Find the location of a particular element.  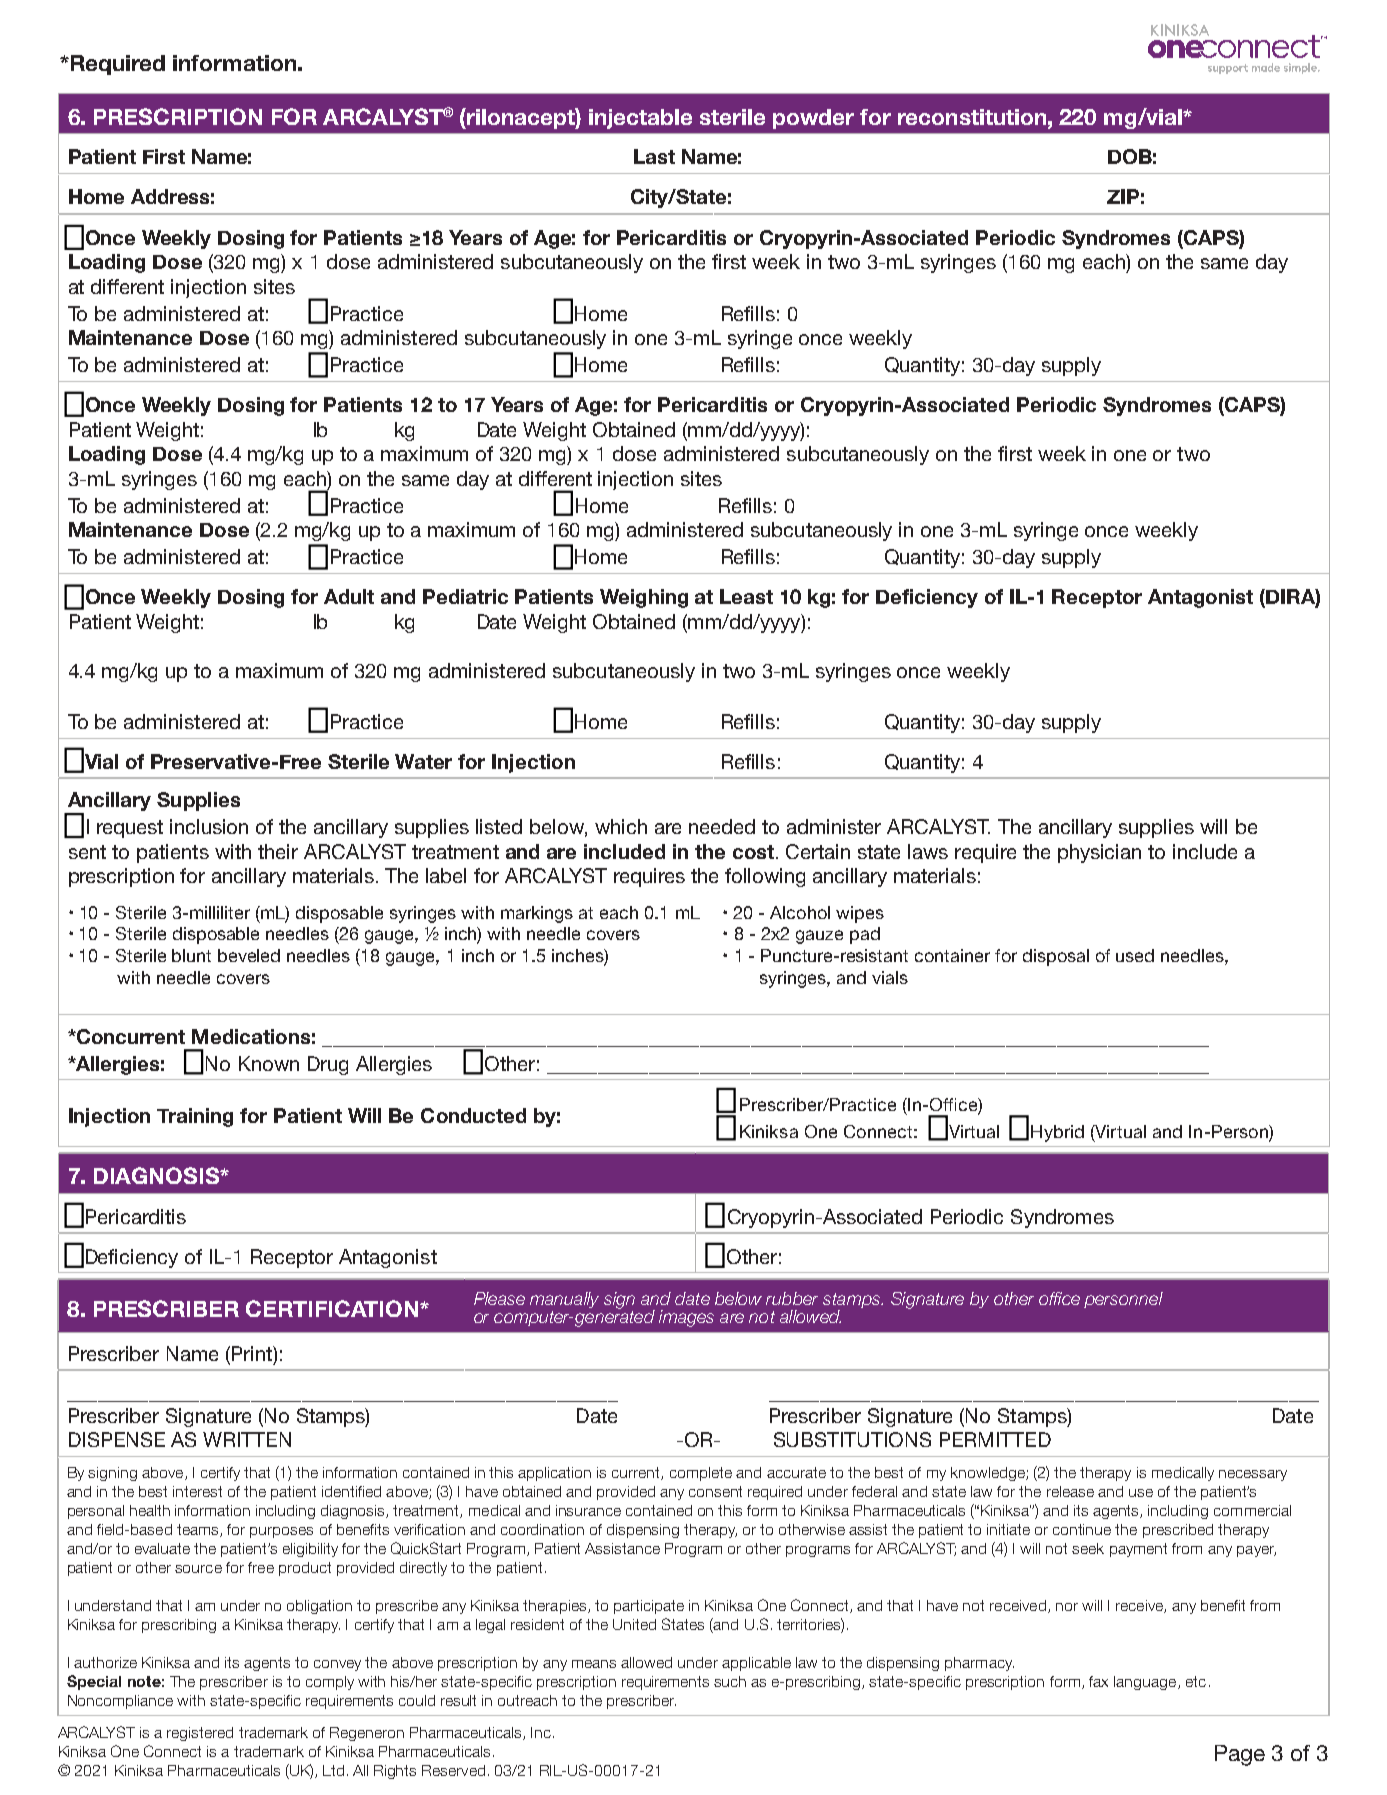

Adult is located at coordinates (349, 596).
